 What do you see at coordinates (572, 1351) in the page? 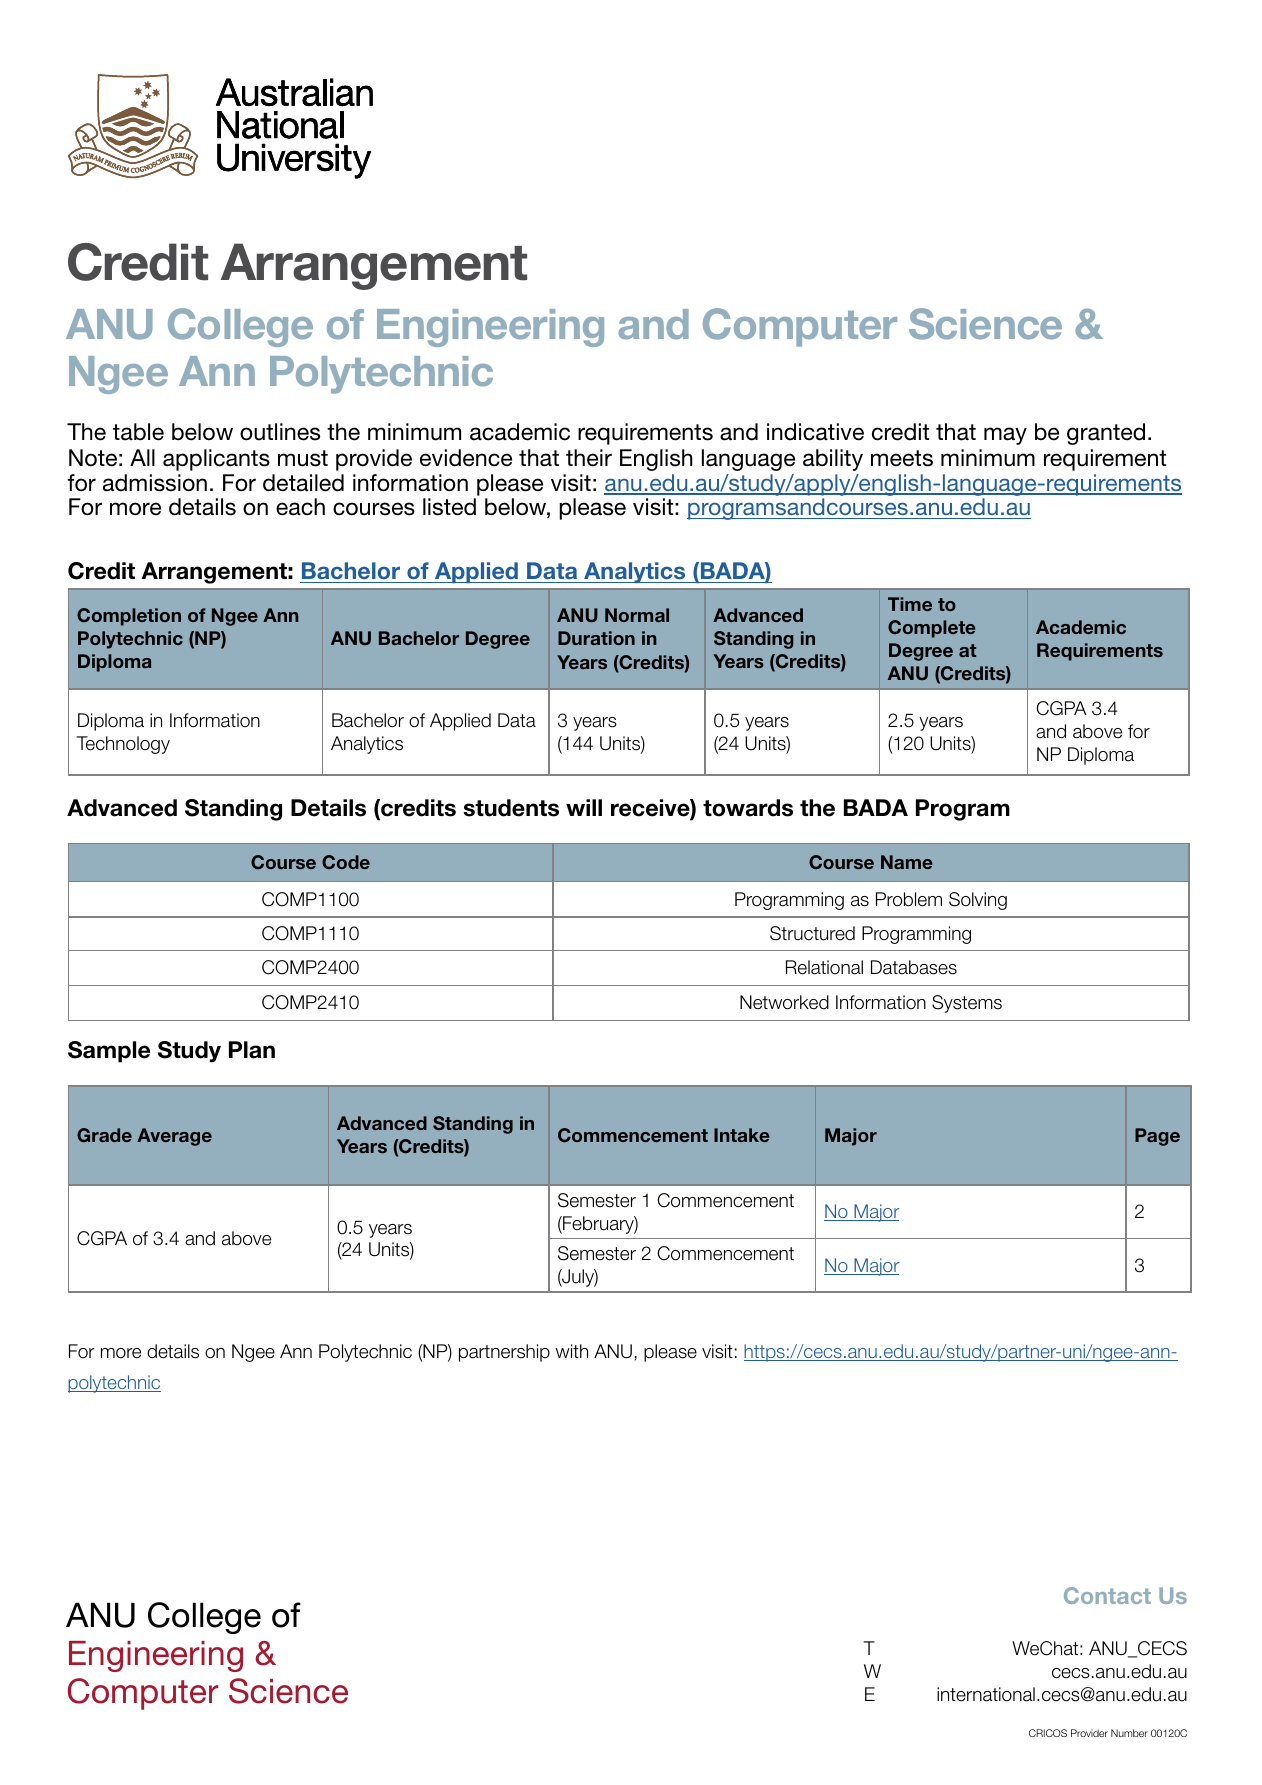
I see `with` at bounding box center [572, 1351].
